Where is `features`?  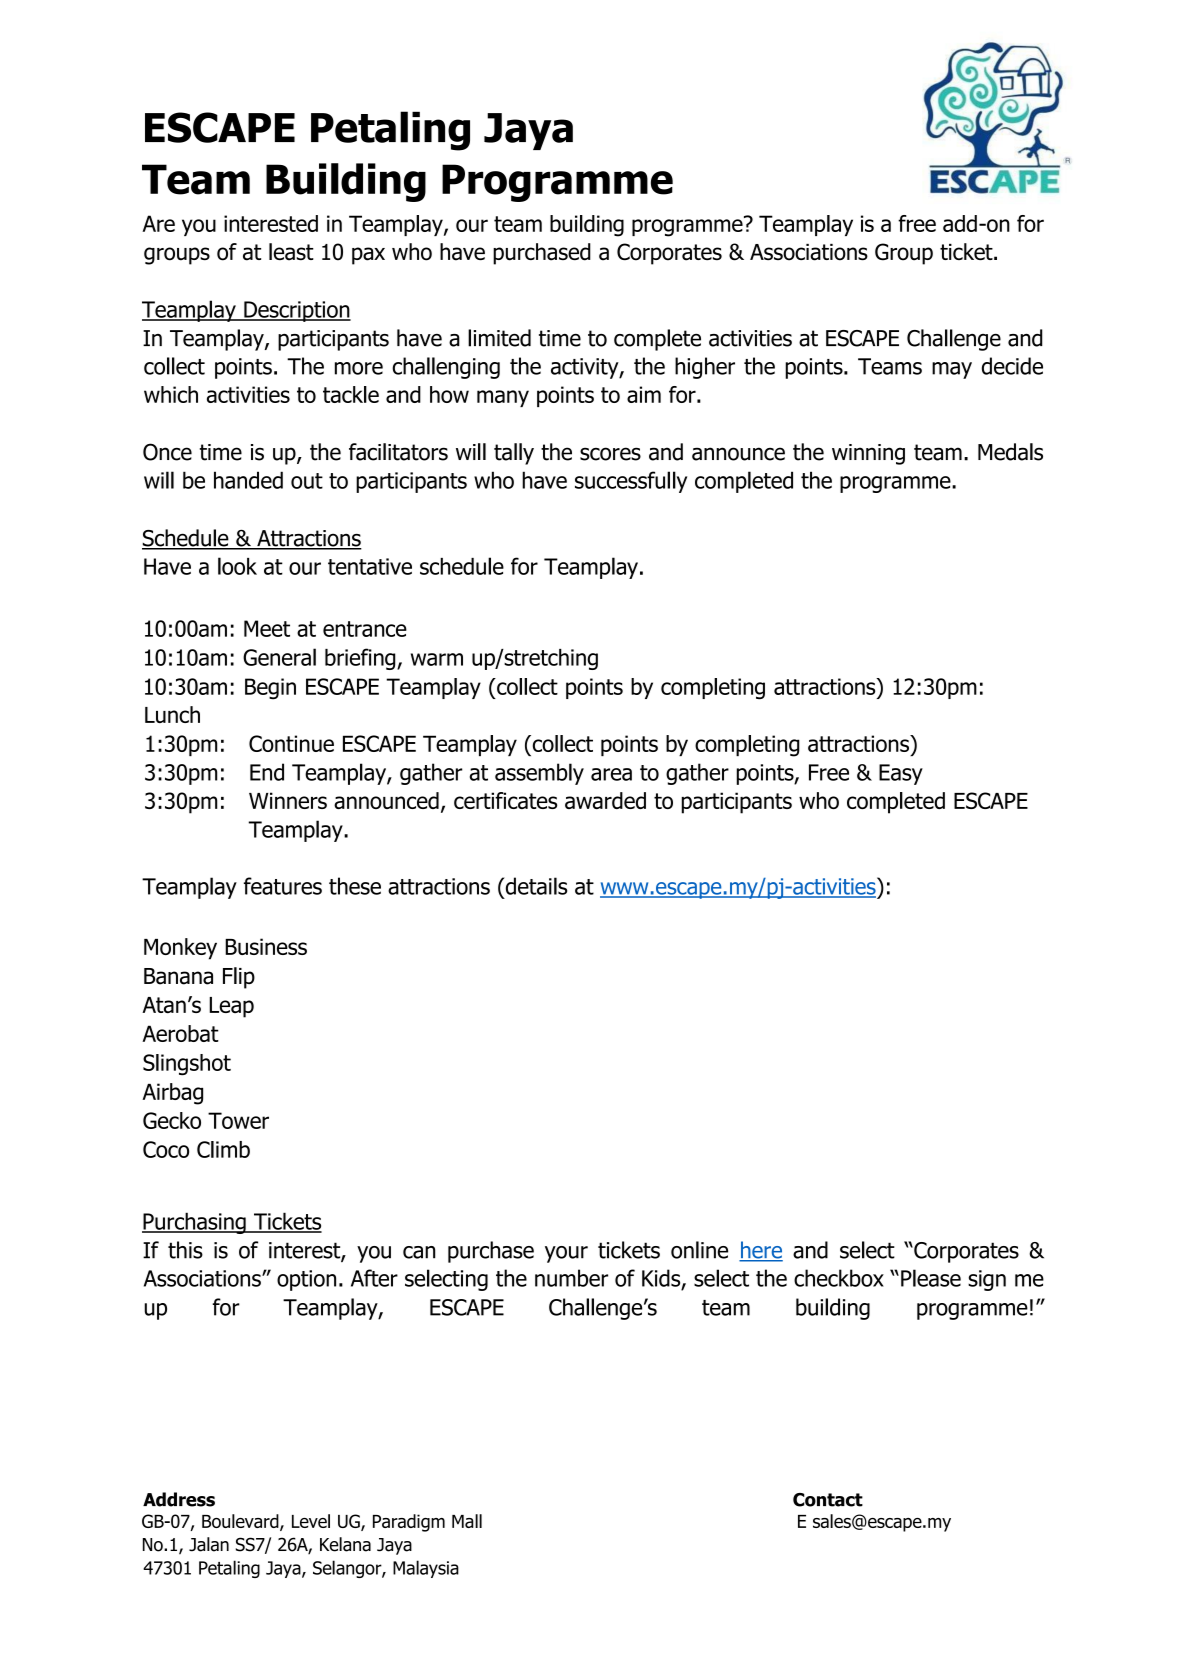
features is located at coordinates (283, 886).
